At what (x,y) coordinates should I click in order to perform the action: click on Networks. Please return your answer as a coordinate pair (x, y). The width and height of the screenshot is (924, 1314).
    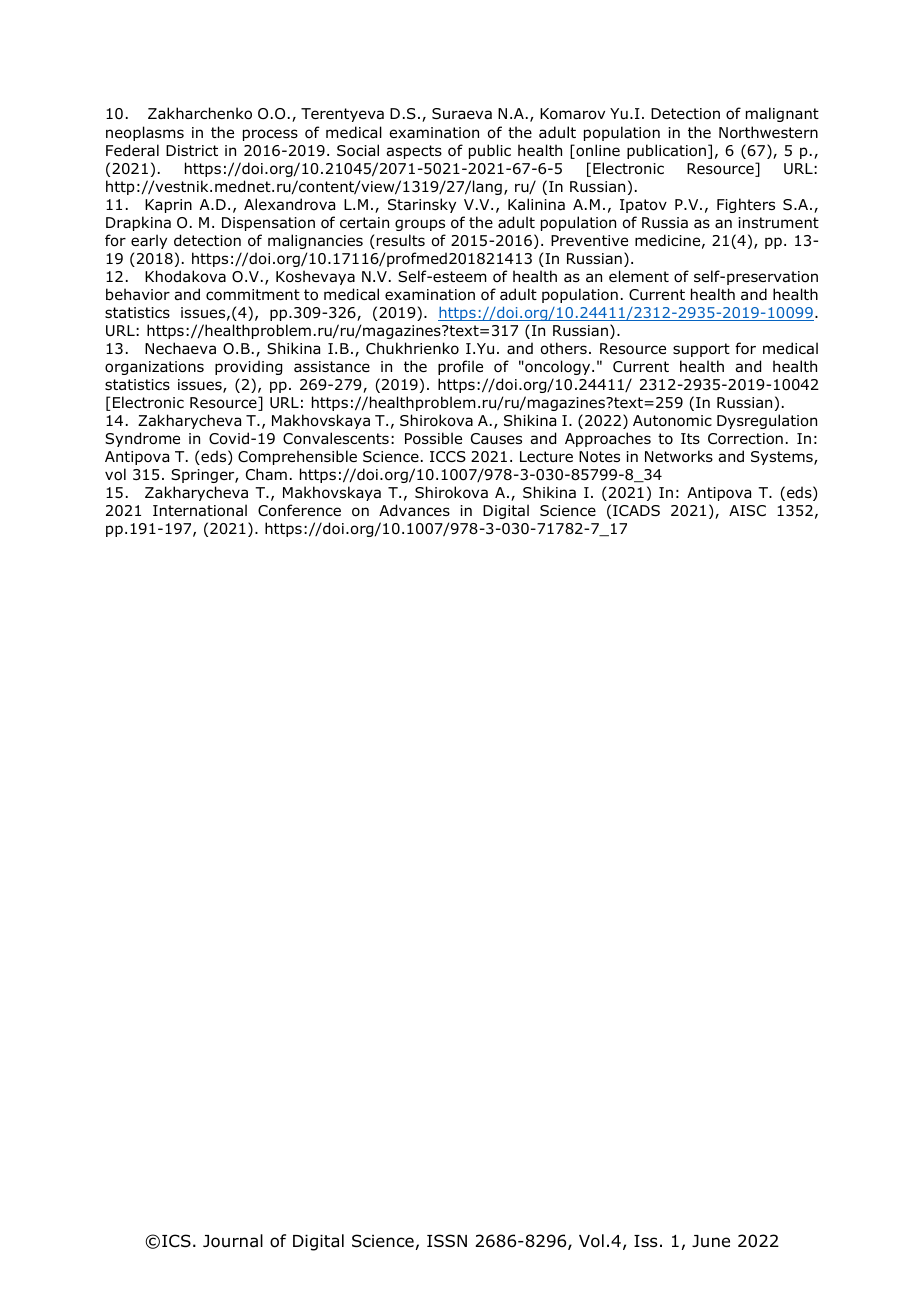
    Looking at the image, I should click on (679, 456).
